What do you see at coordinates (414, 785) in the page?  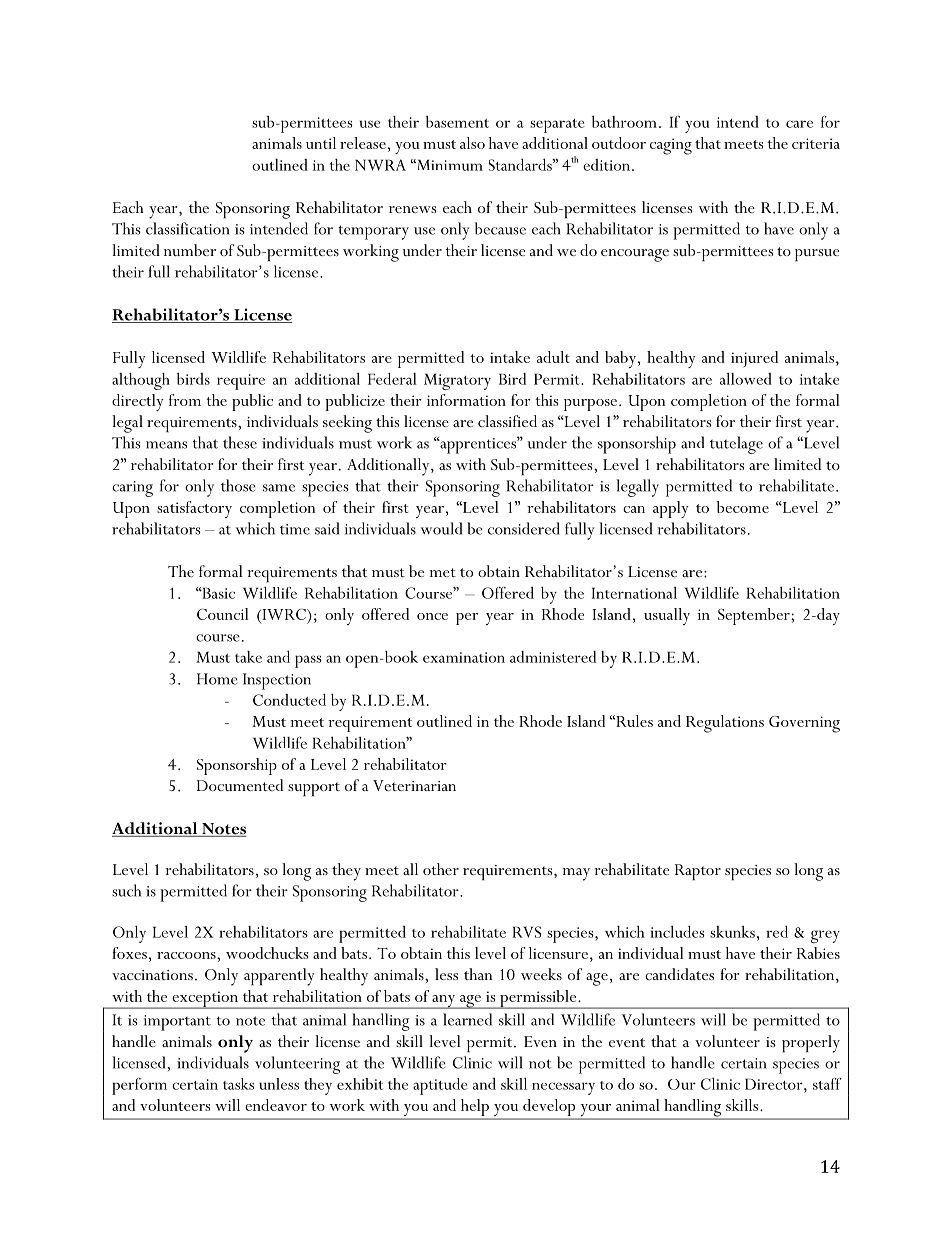 I see `Veterinarian` at bounding box center [414, 785].
